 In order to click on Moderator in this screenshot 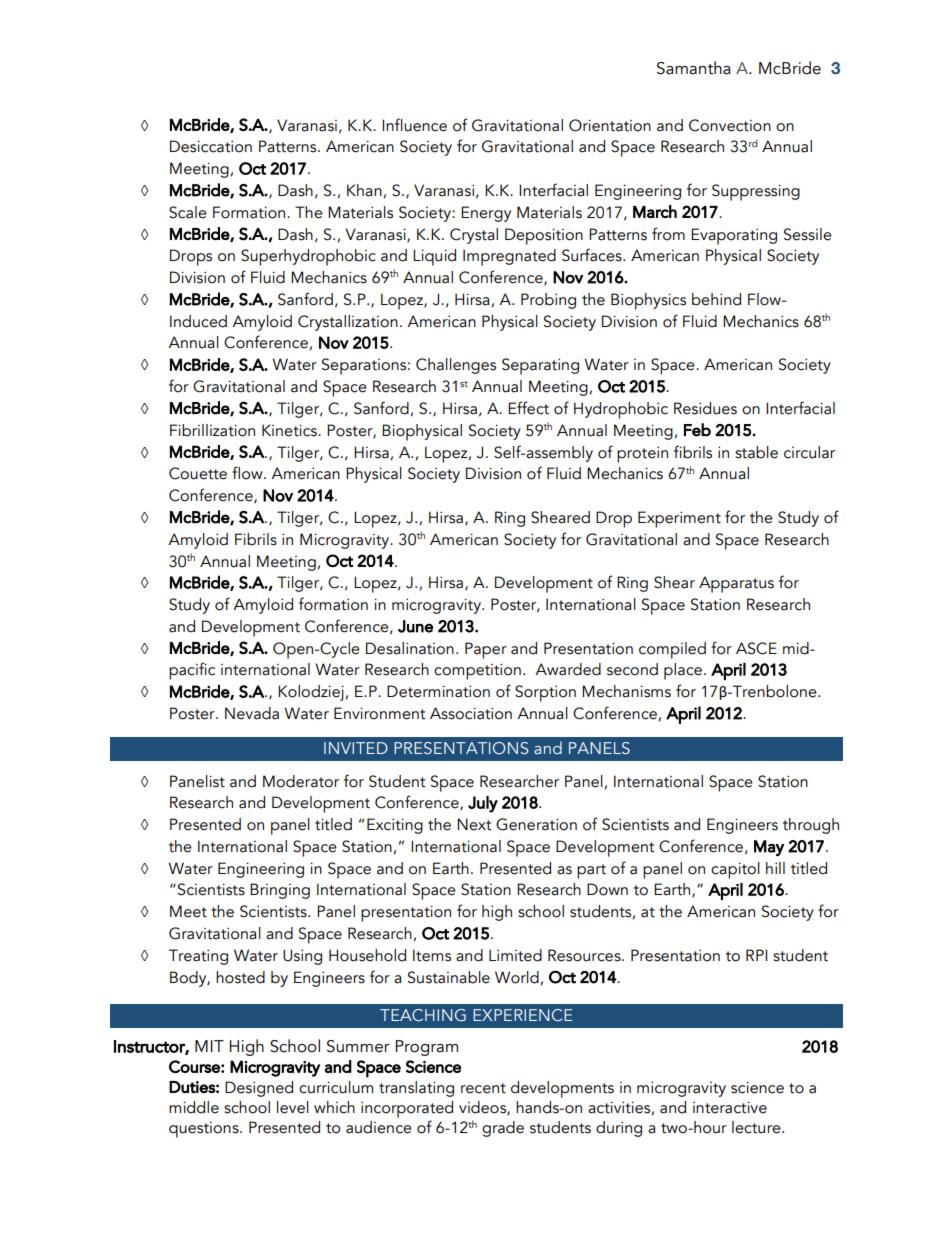, I will do `click(301, 781)`.
